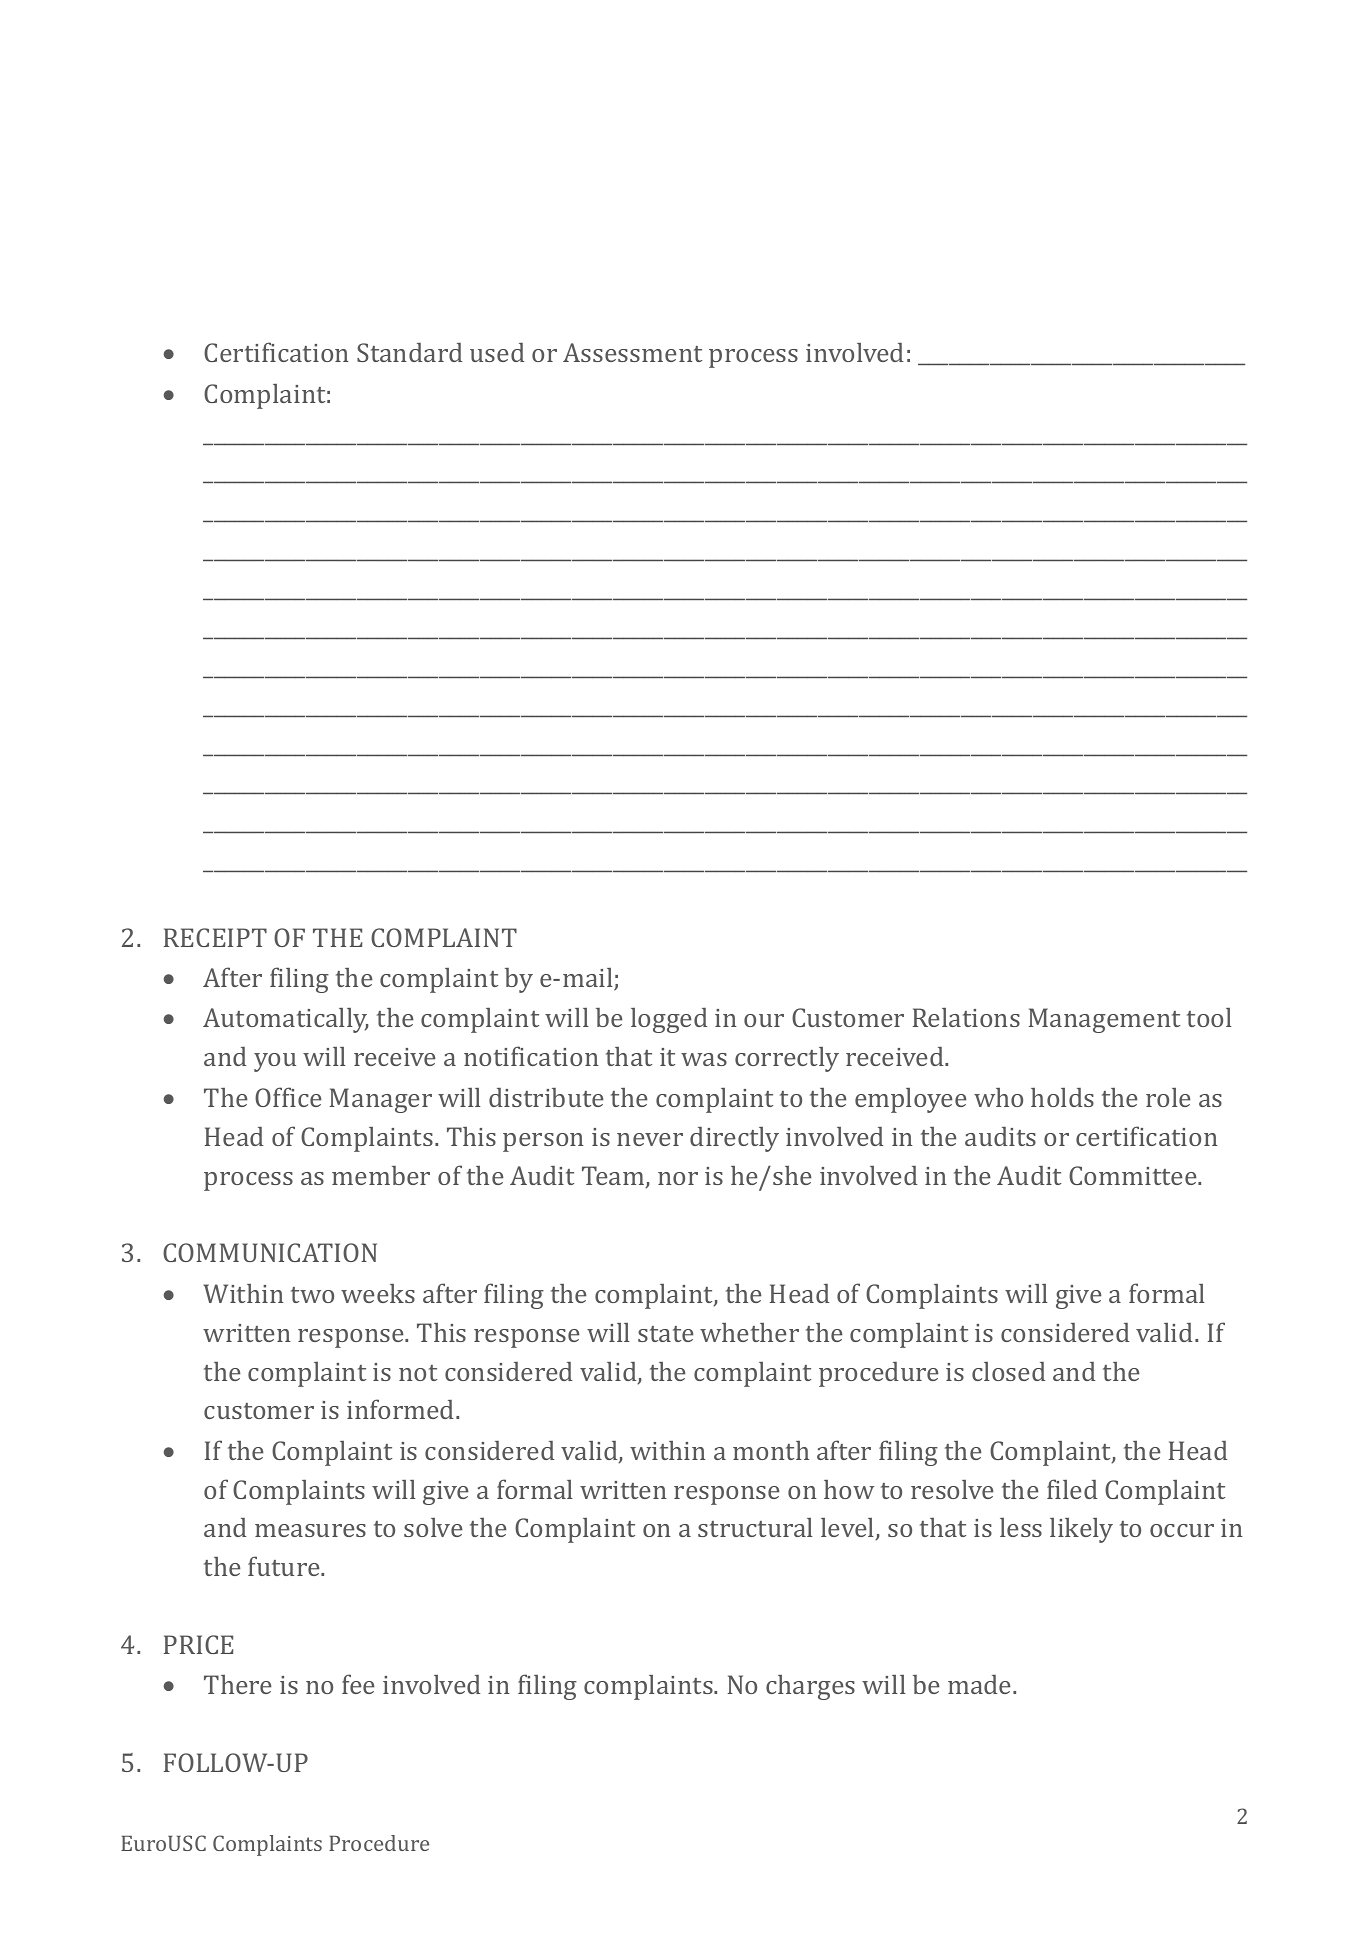  I want to click on nor, so click(678, 1178).
